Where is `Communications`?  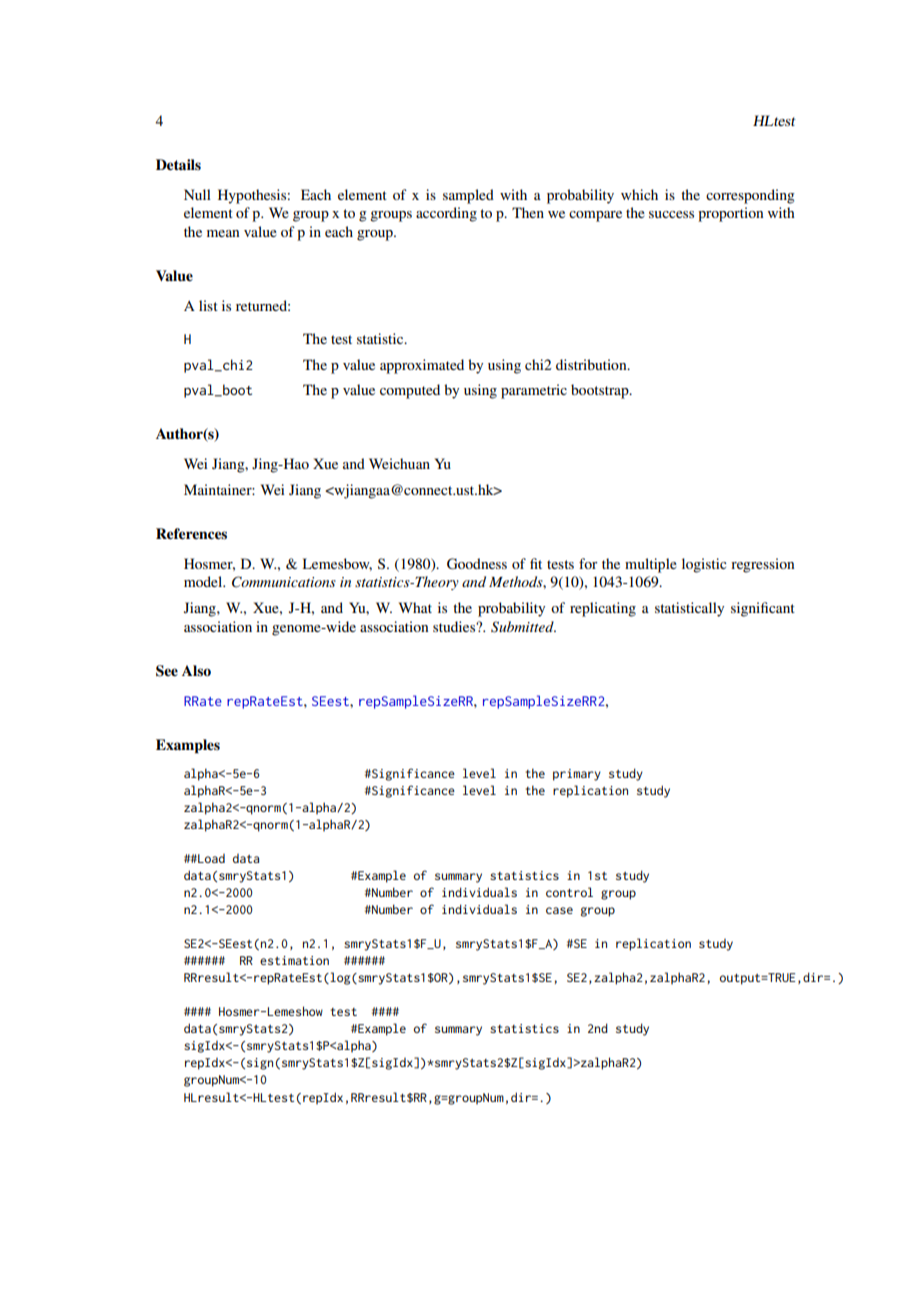
Communications is located at coordinates (284, 582).
